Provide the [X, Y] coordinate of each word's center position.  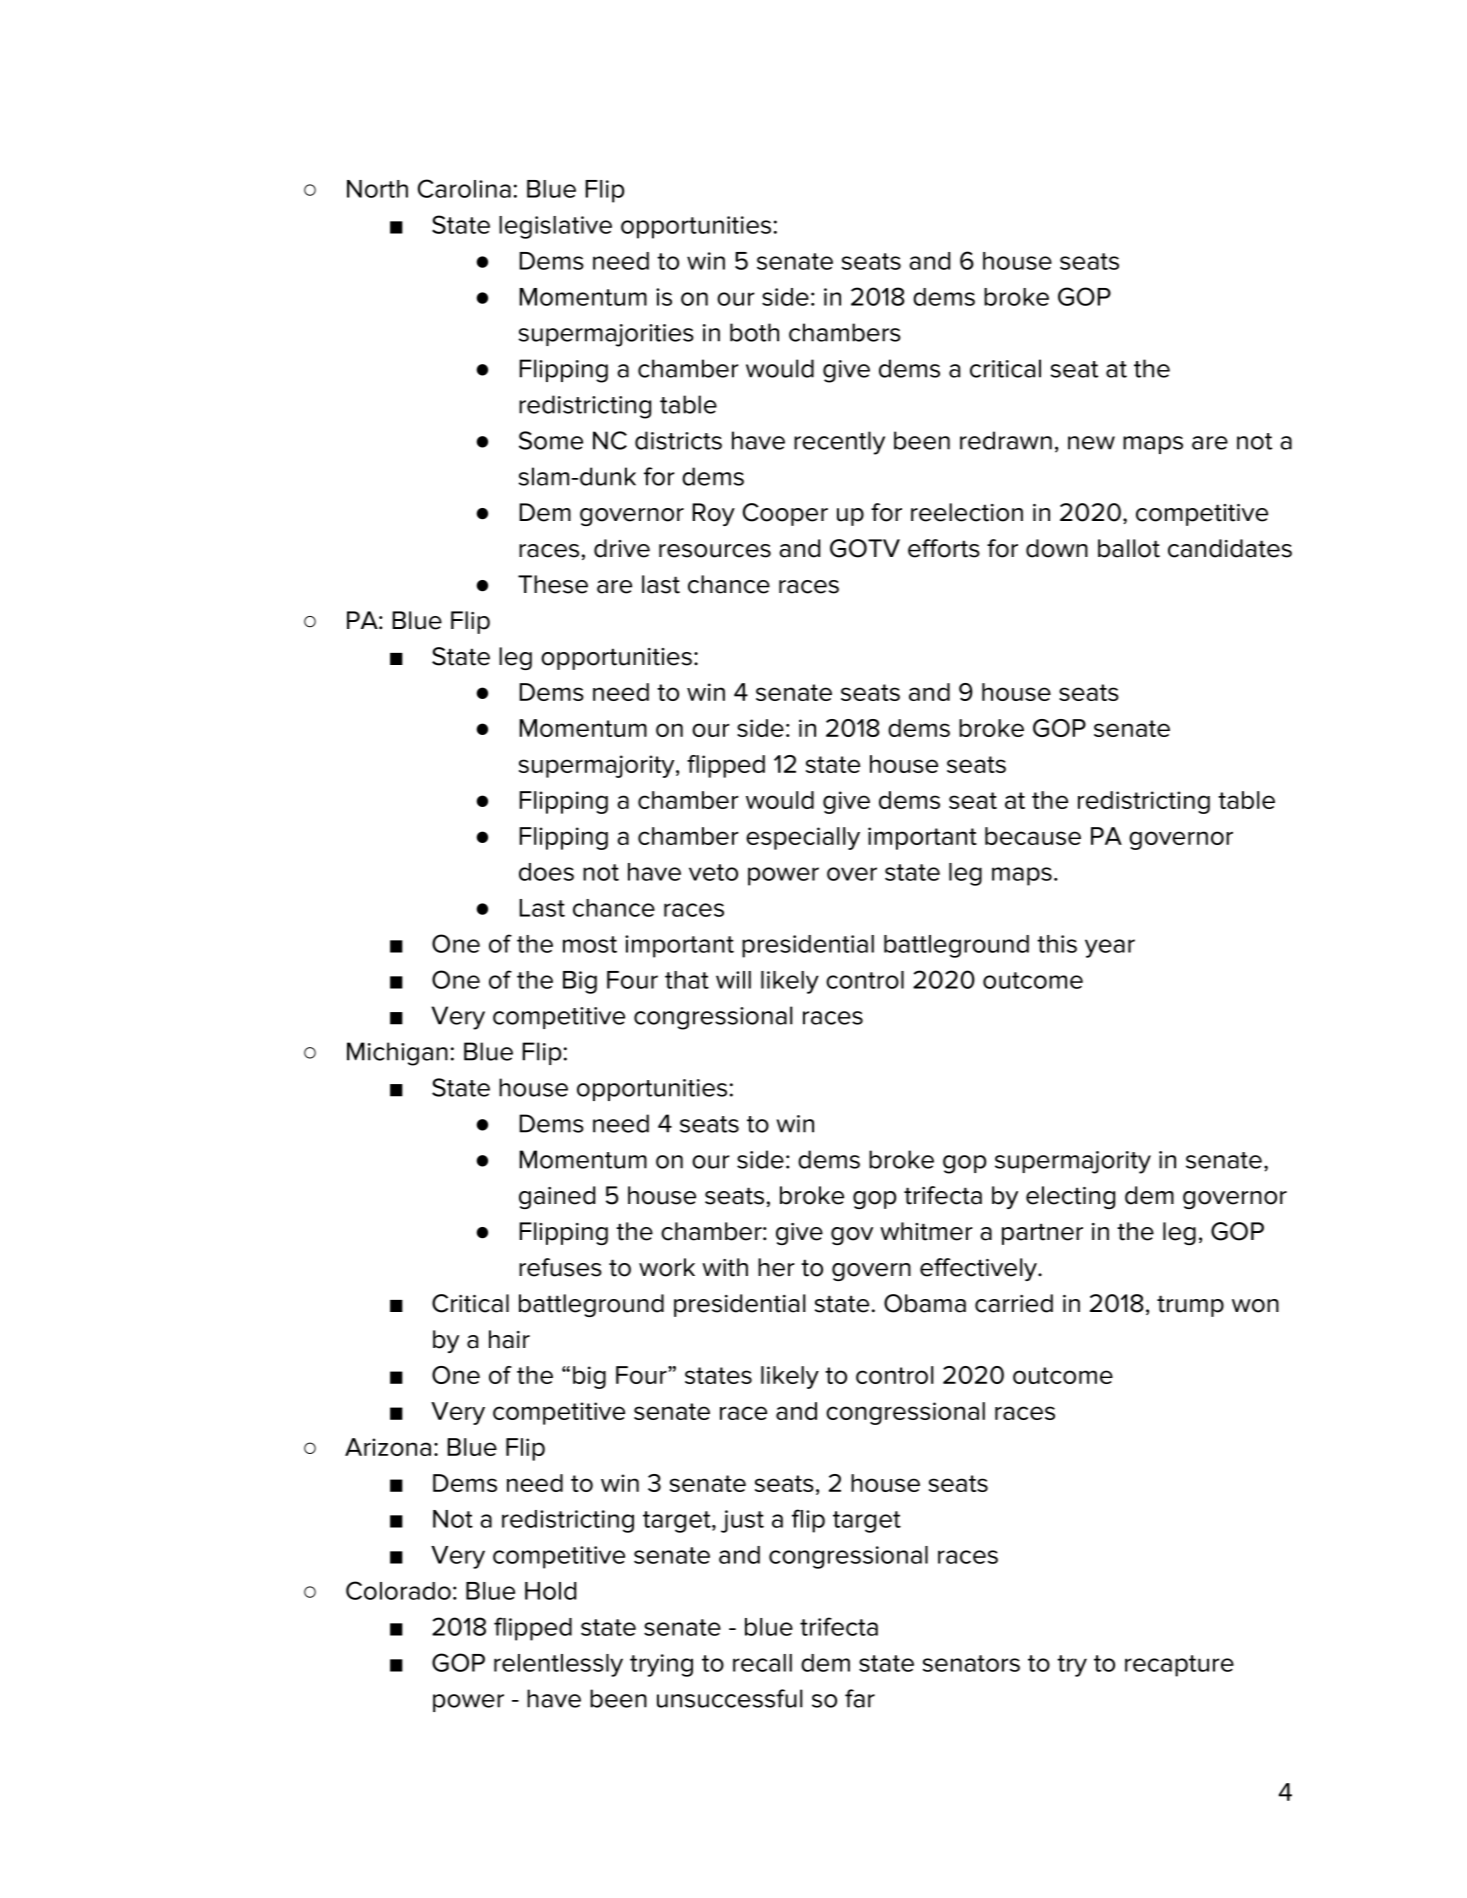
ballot [1129, 548]
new [1091, 443]
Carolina [464, 188]
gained [557, 1197]
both [754, 332]
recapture [1179, 1666]
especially [803, 838]
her [776, 1267]
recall [762, 1663]
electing [1070, 1197]
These [553, 584]
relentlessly [558, 1665]
